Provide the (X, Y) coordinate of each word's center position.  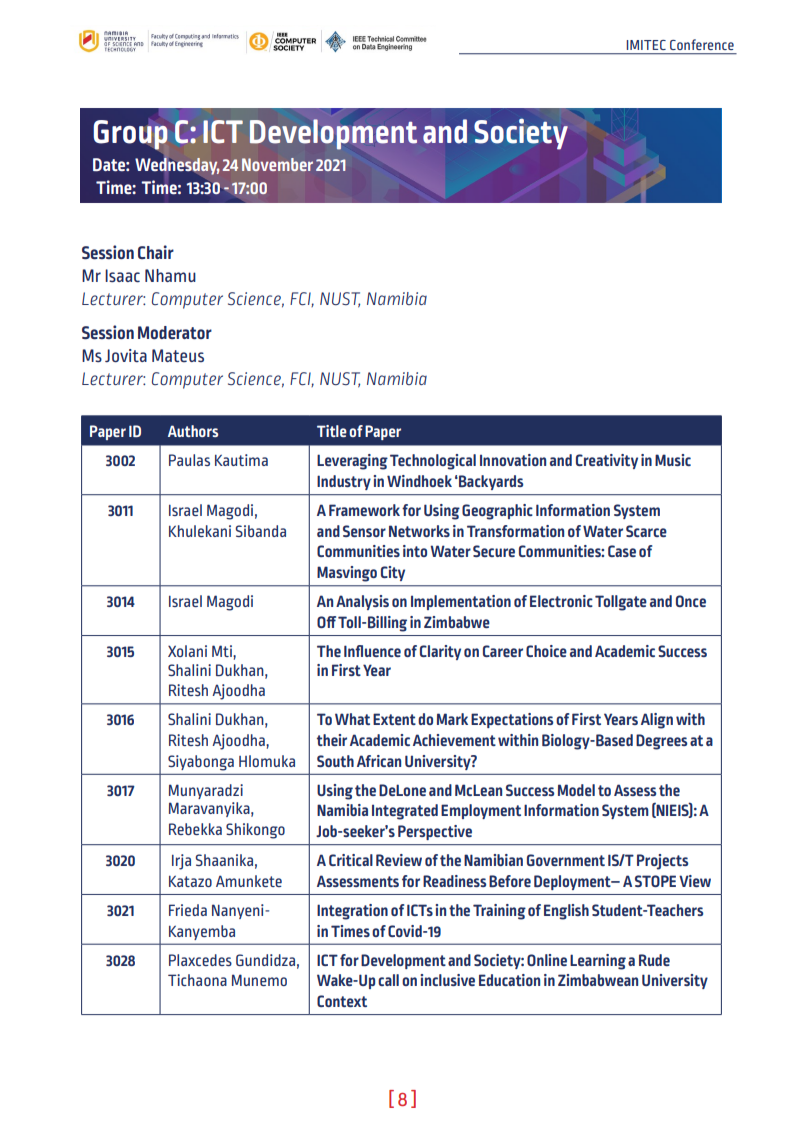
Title (332, 431)
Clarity (440, 652)
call (388, 980)
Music (673, 460)
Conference (702, 44)
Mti (223, 651)
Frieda (188, 910)
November (277, 164)
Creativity (607, 461)
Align (657, 721)
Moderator (175, 333)
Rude (654, 960)
